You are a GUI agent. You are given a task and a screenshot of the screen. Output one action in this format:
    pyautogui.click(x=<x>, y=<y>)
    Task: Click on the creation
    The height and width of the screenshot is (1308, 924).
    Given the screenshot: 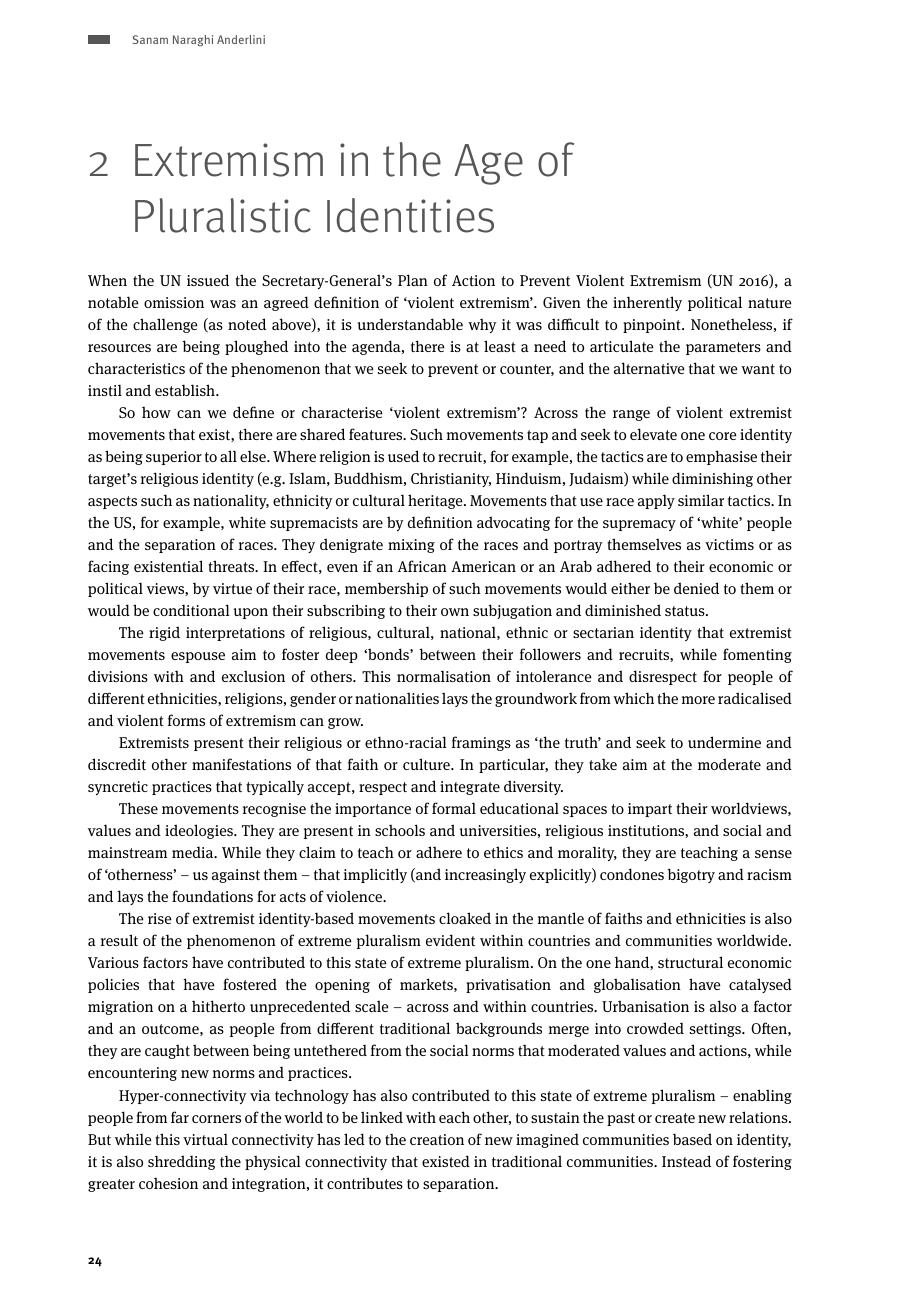 What is the action you would take?
    pyautogui.click(x=437, y=1139)
